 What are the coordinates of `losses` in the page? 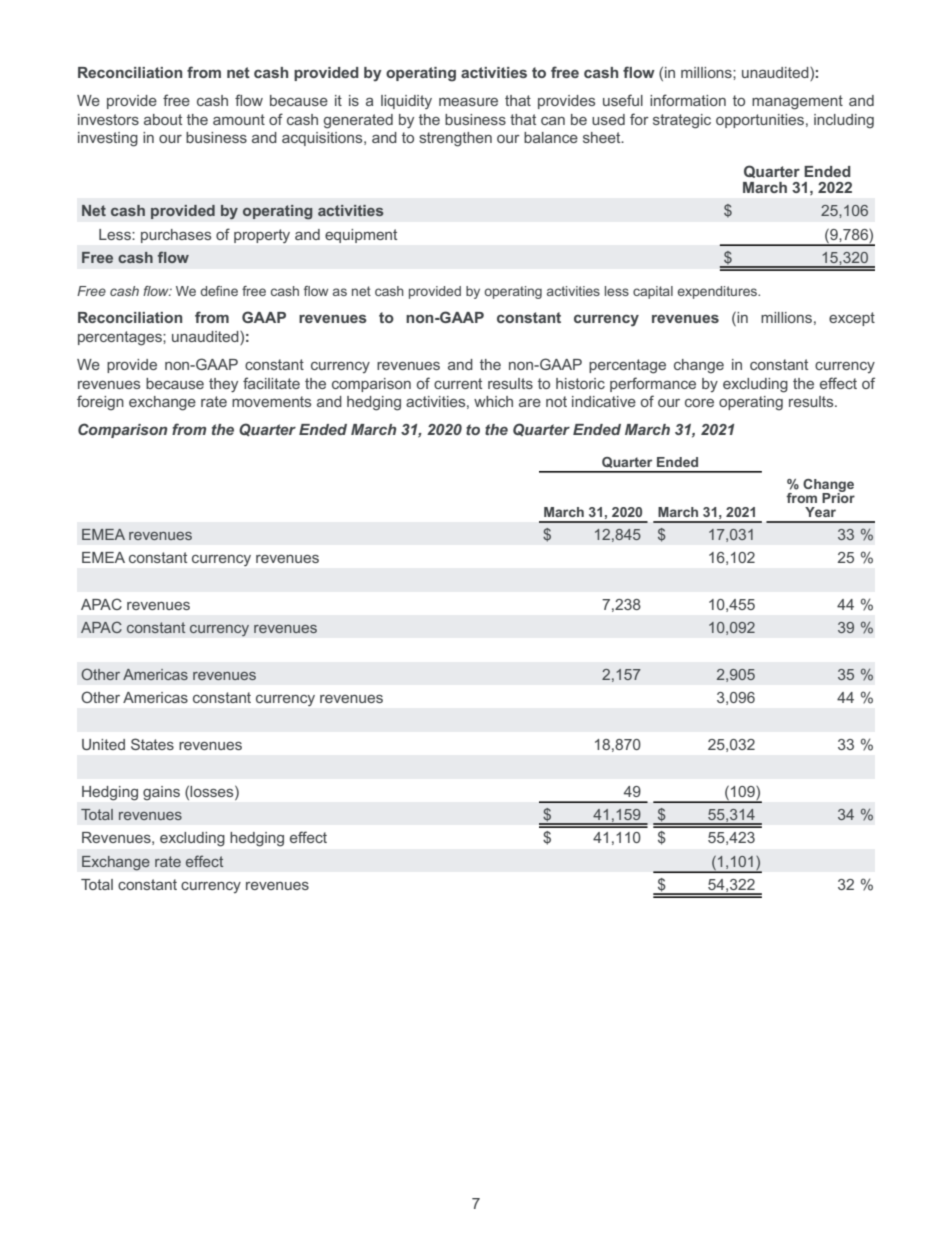 It's located at (213, 791).
